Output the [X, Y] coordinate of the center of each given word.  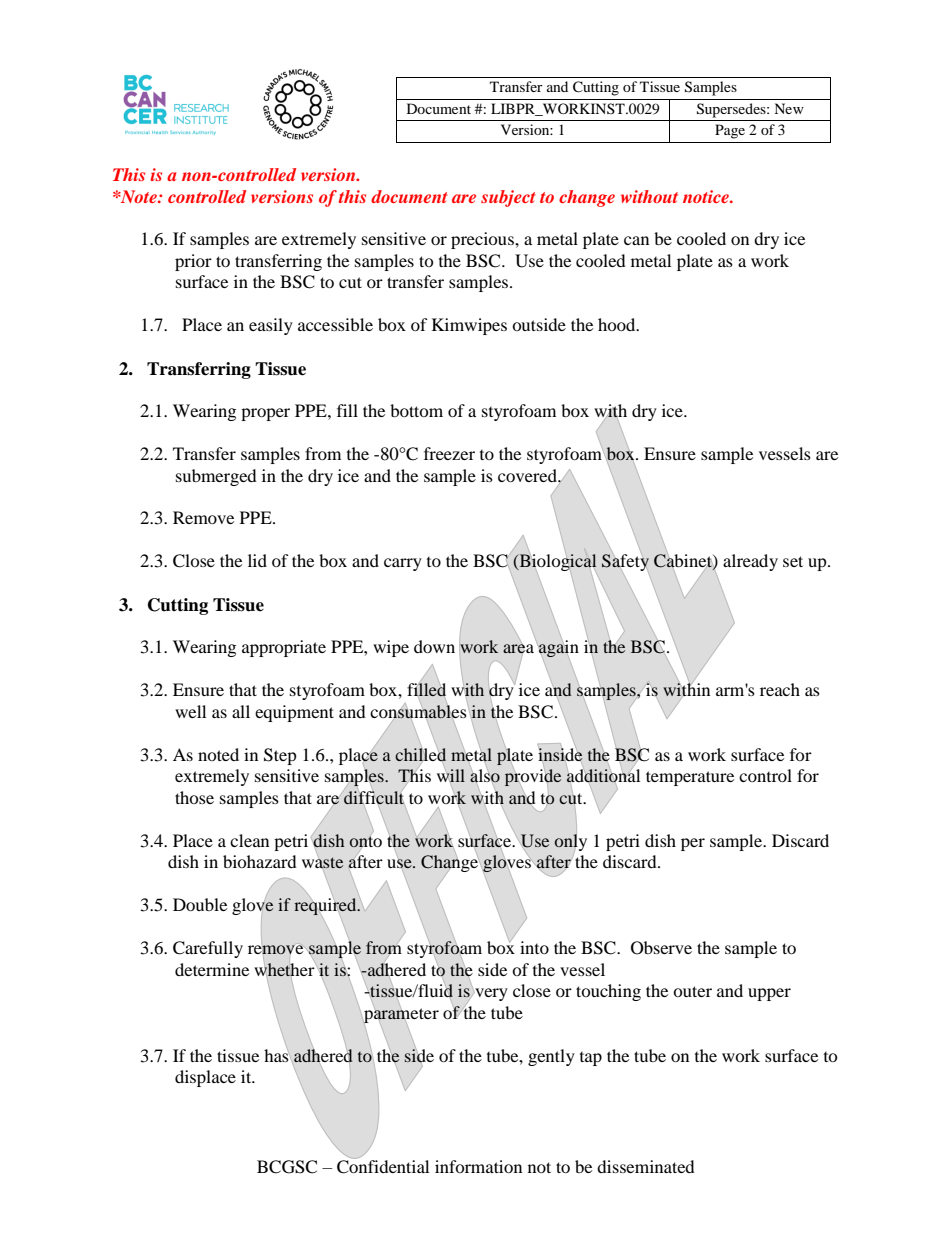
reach [780, 689]
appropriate [284, 648]
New [789, 108]
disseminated [646, 1166]
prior [193, 262]
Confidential [383, 1165]
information [478, 1166]
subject [508, 198]
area [518, 648]
